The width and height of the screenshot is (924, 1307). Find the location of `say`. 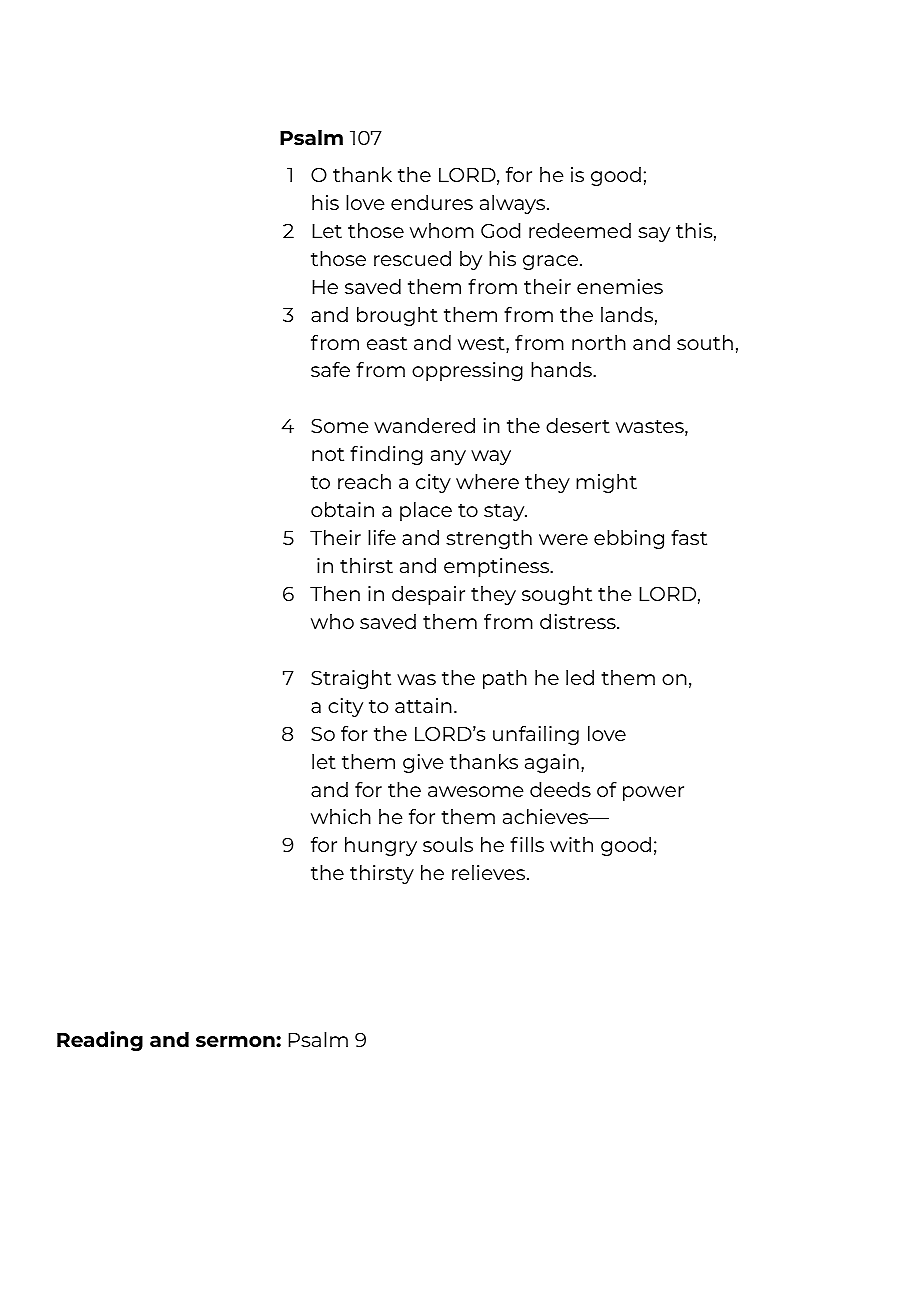

say is located at coordinates (654, 234).
